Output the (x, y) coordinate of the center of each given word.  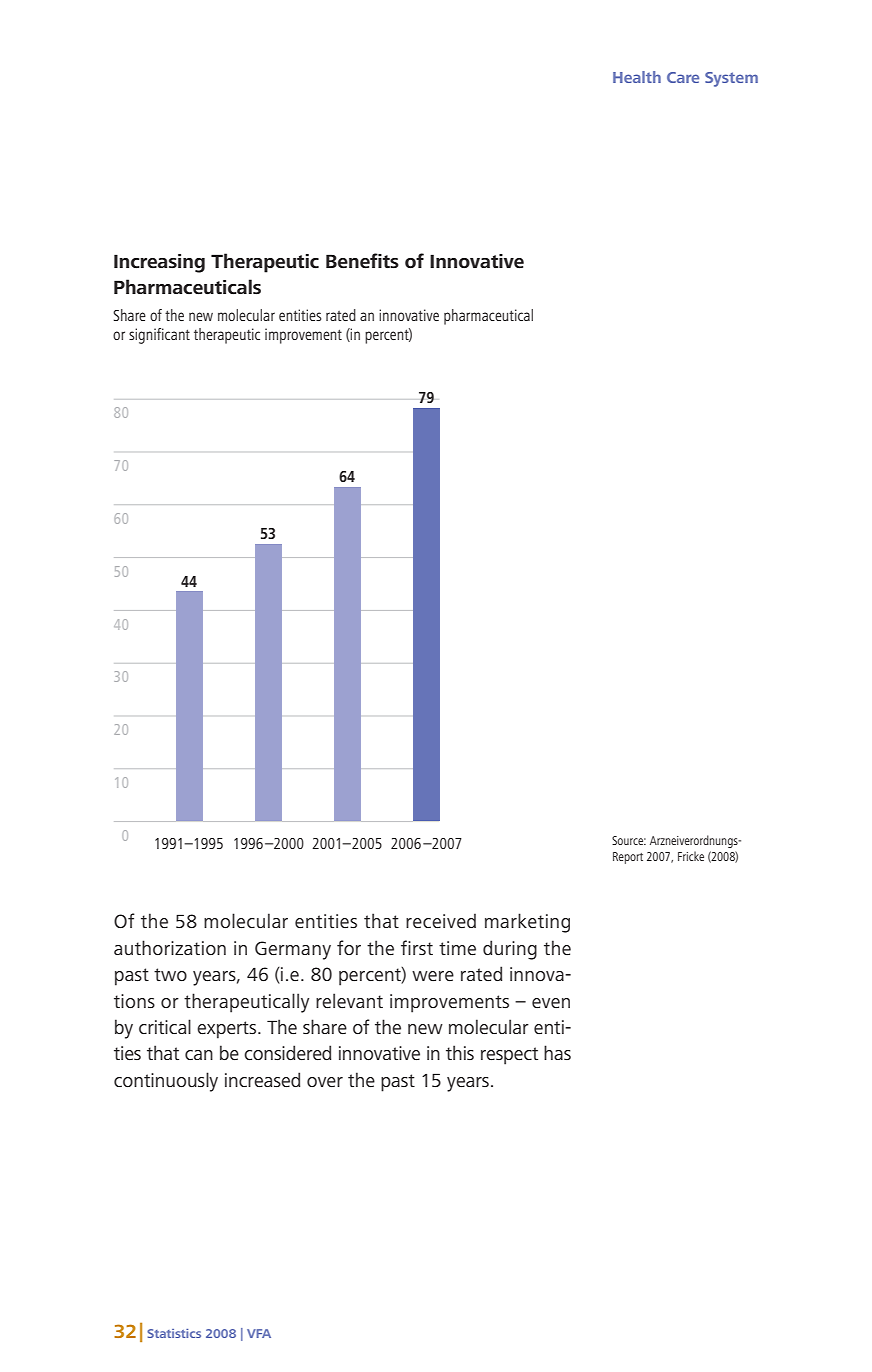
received (441, 921)
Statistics (174, 1333)
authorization (170, 947)
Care (683, 77)
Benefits (362, 261)
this (460, 1052)
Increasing (159, 263)
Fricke (691, 856)
